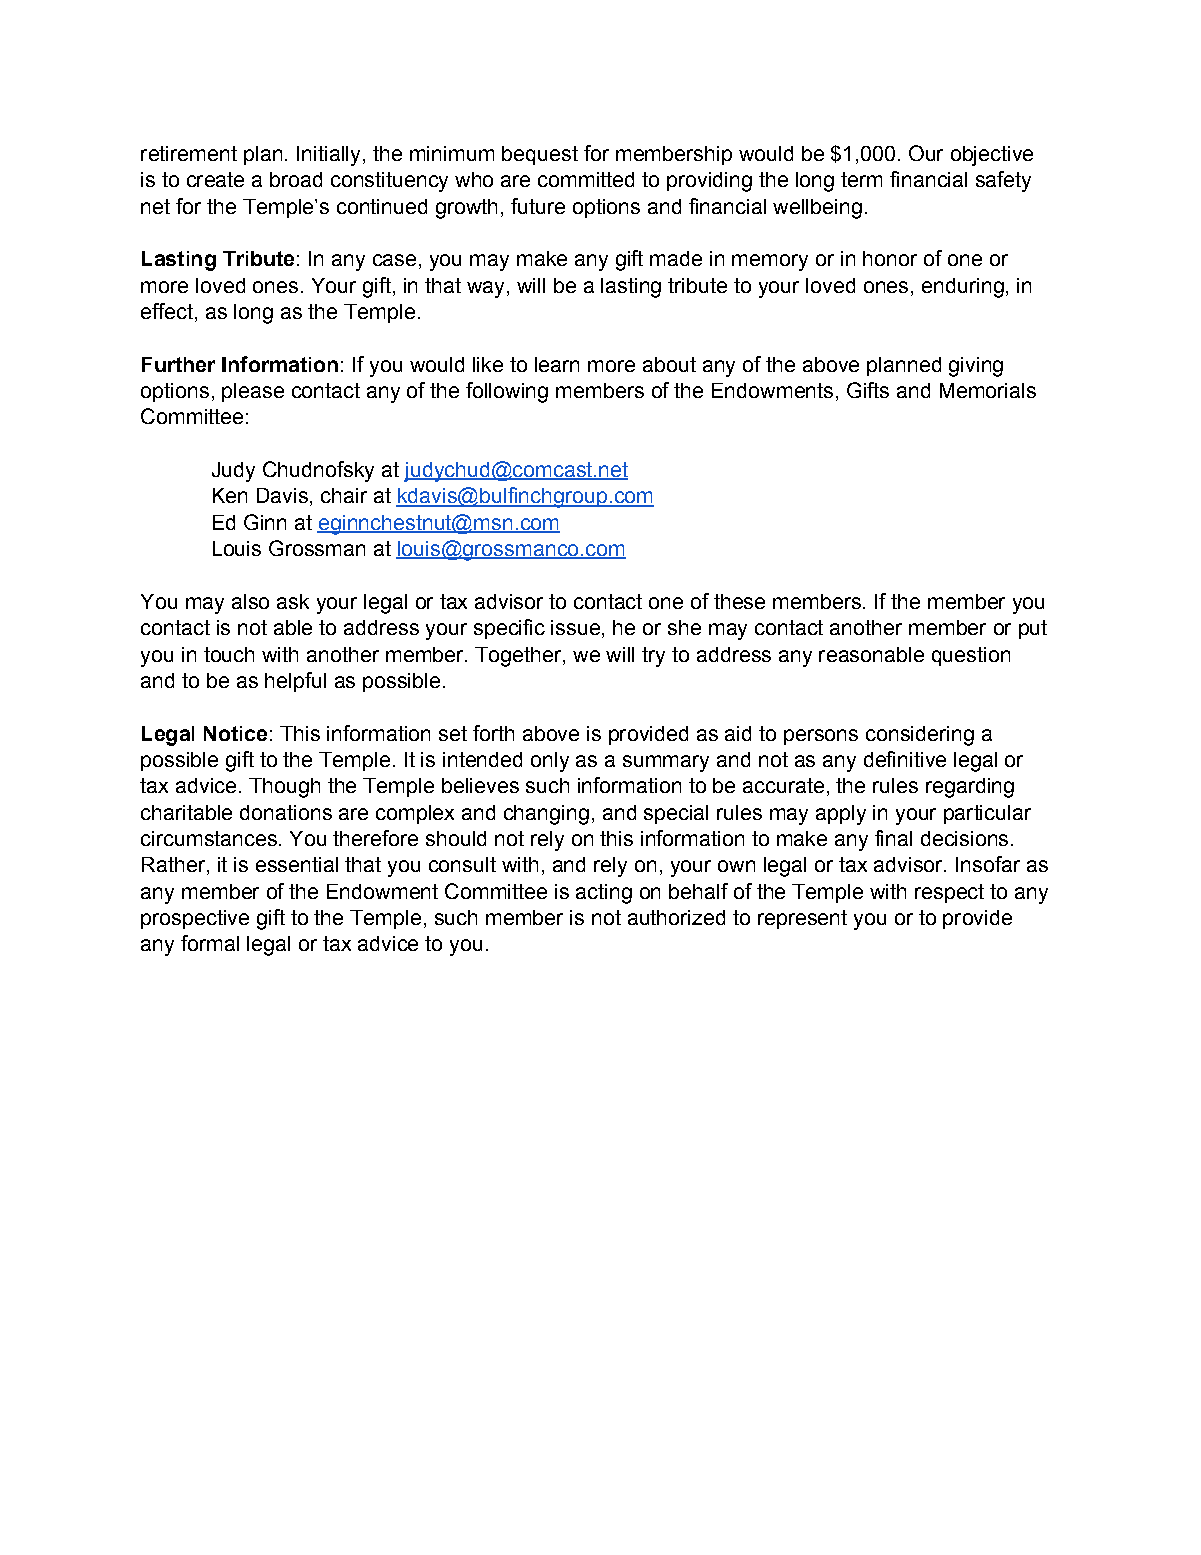 This image has height=1555, width=1201. I want to click on try, so click(653, 657).
